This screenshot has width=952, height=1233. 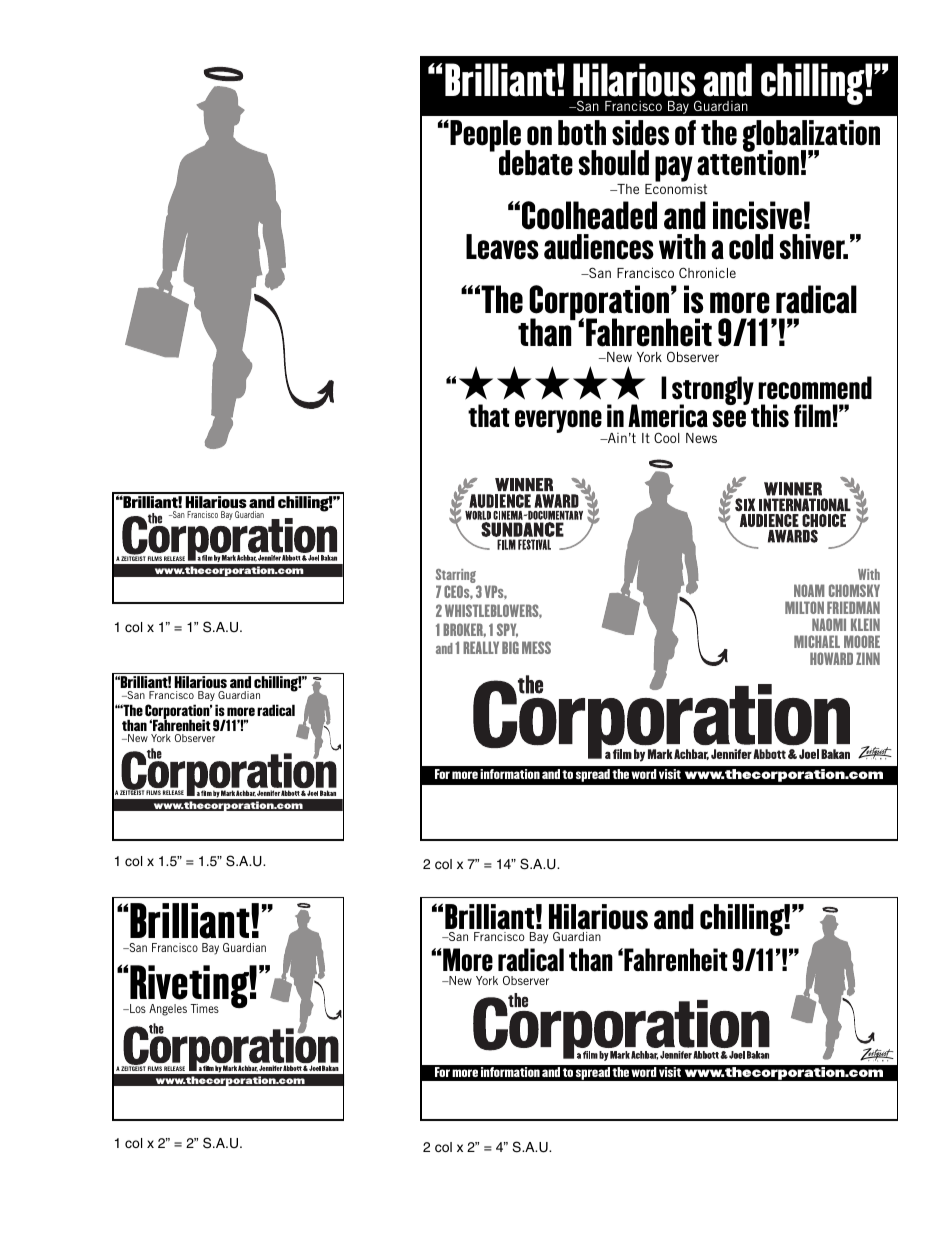 I want to click on debate, so click(x=536, y=163).
